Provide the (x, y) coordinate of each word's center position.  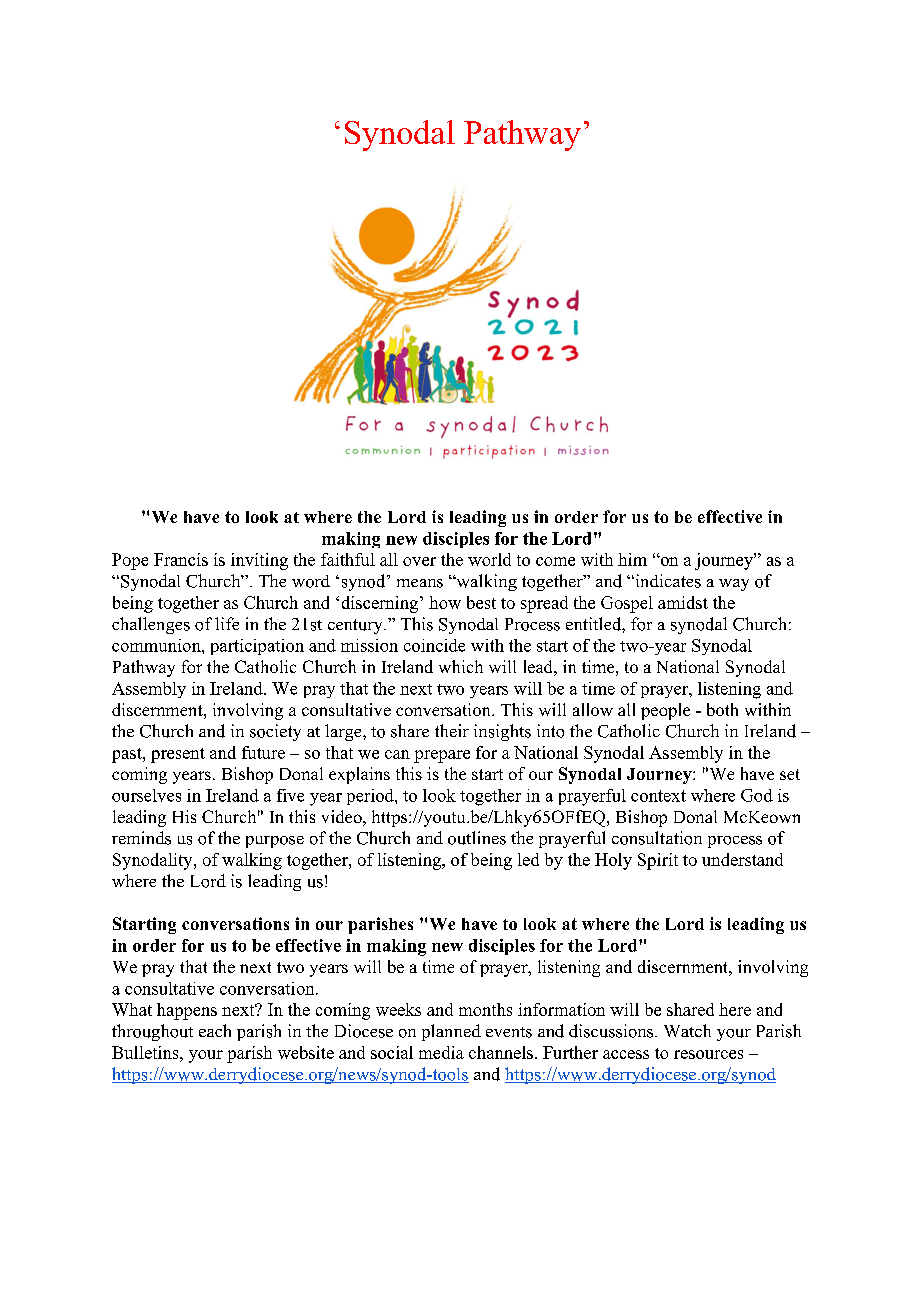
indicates (667, 581)
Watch (687, 1030)
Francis (181, 559)
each (215, 1030)
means (420, 583)
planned (451, 1032)
